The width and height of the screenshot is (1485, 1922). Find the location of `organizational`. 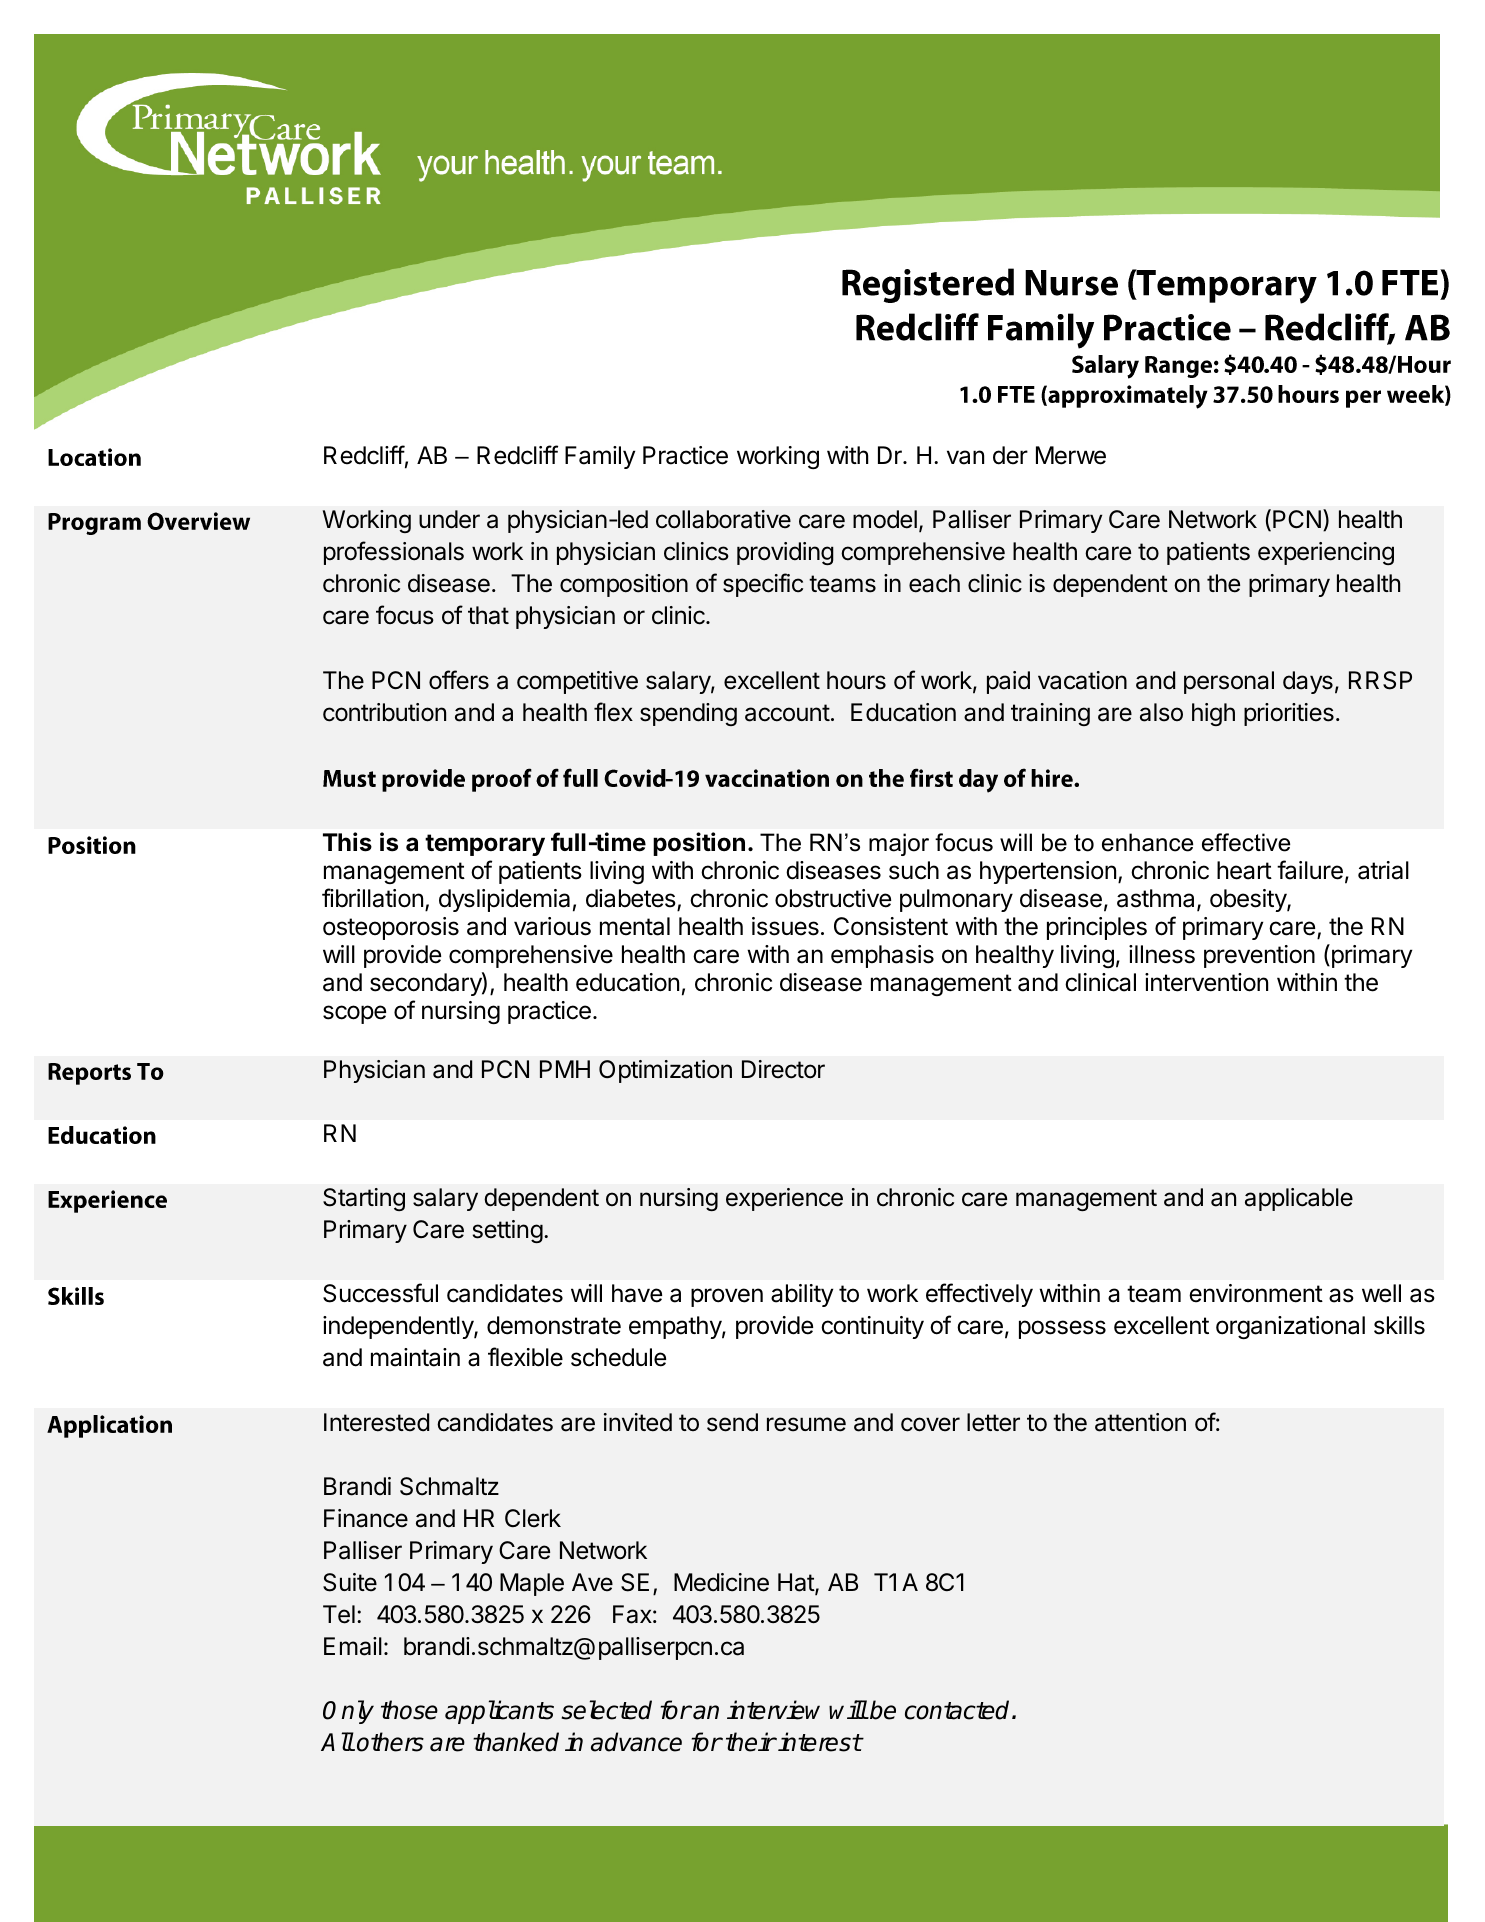

organizational is located at coordinates (1290, 1327).
